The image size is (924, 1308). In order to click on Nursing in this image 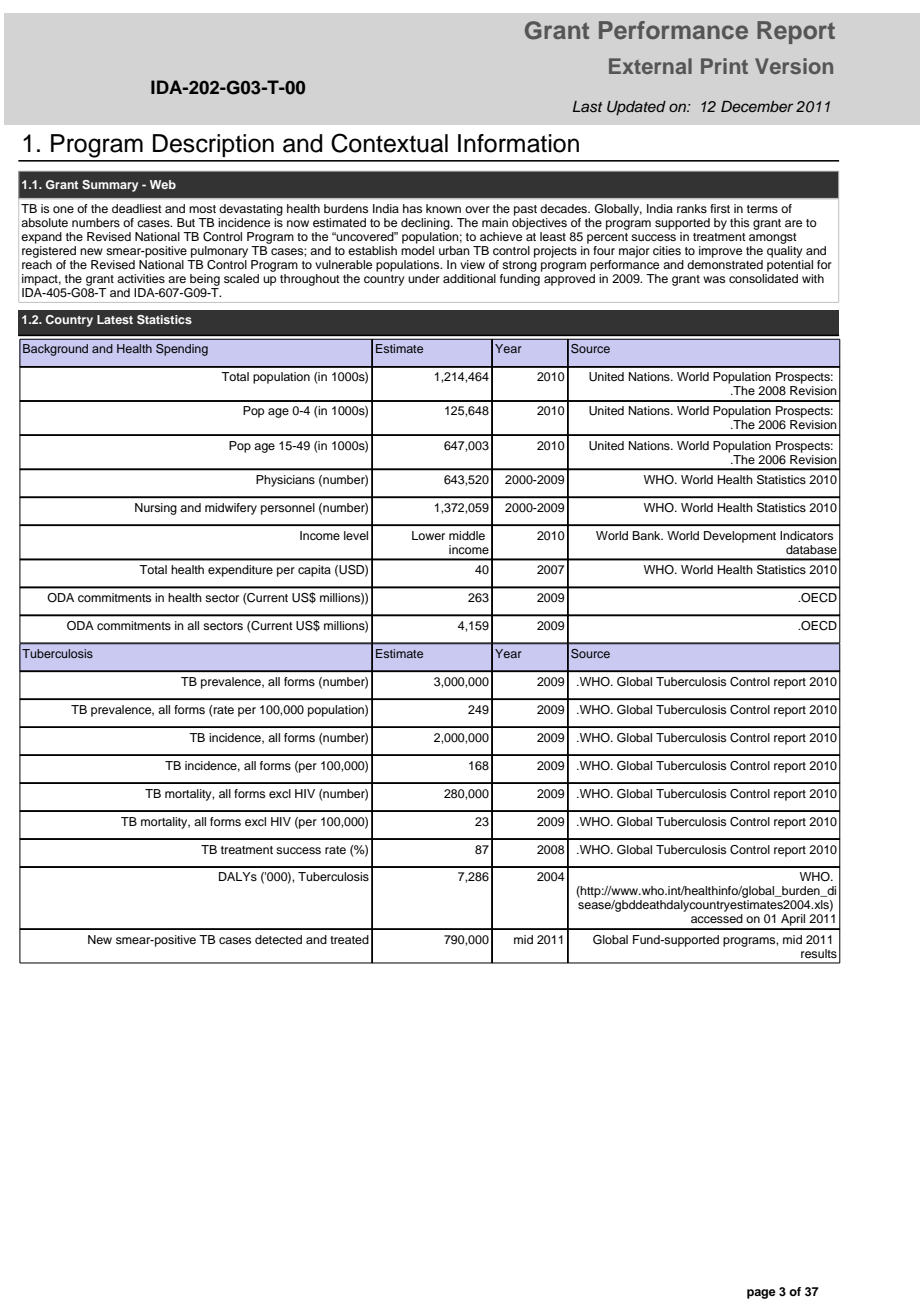, I will do `click(156, 509)`.
